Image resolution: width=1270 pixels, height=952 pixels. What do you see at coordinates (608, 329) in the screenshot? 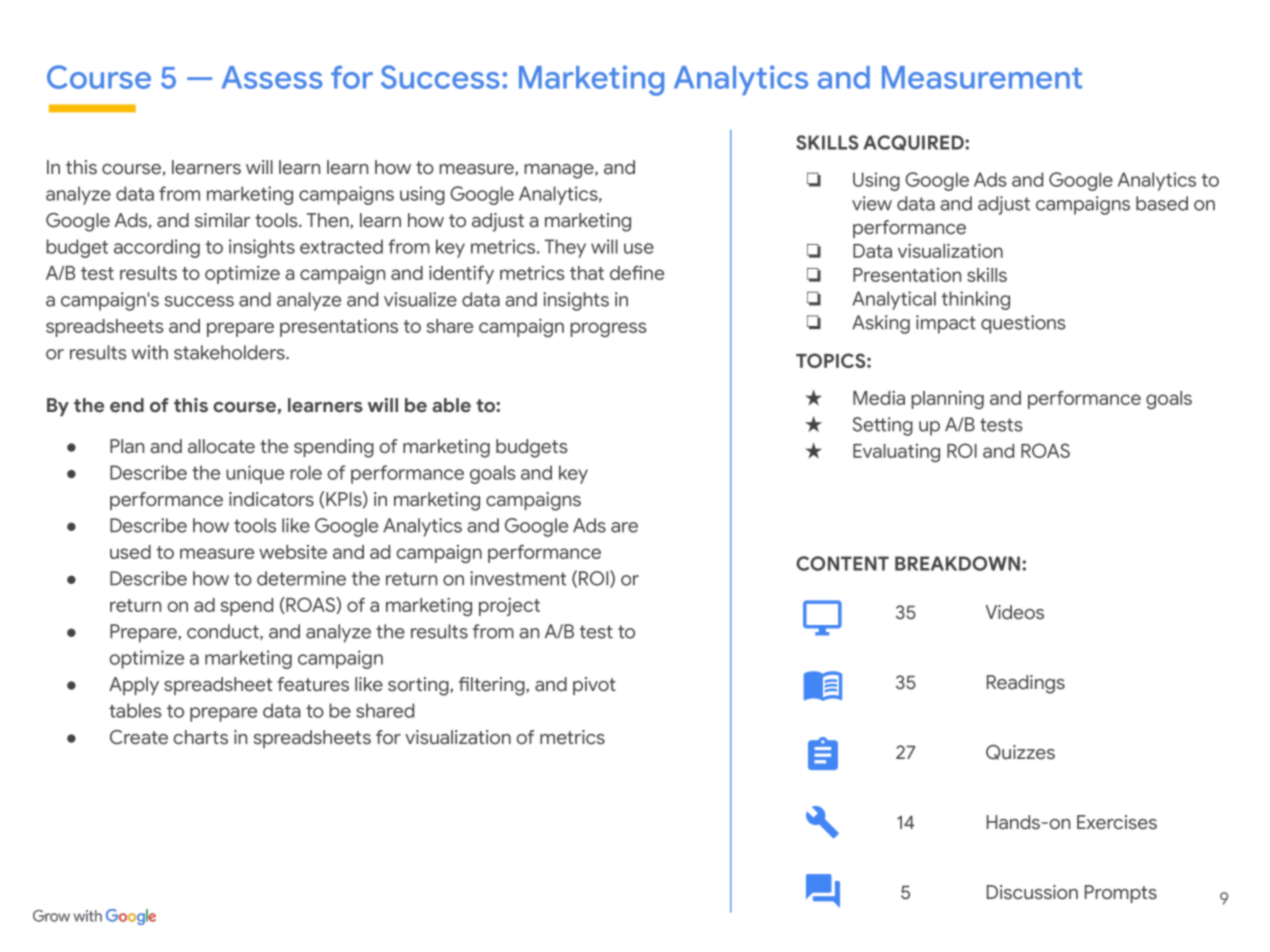
I see `progress` at bounding box center [608, 329].
